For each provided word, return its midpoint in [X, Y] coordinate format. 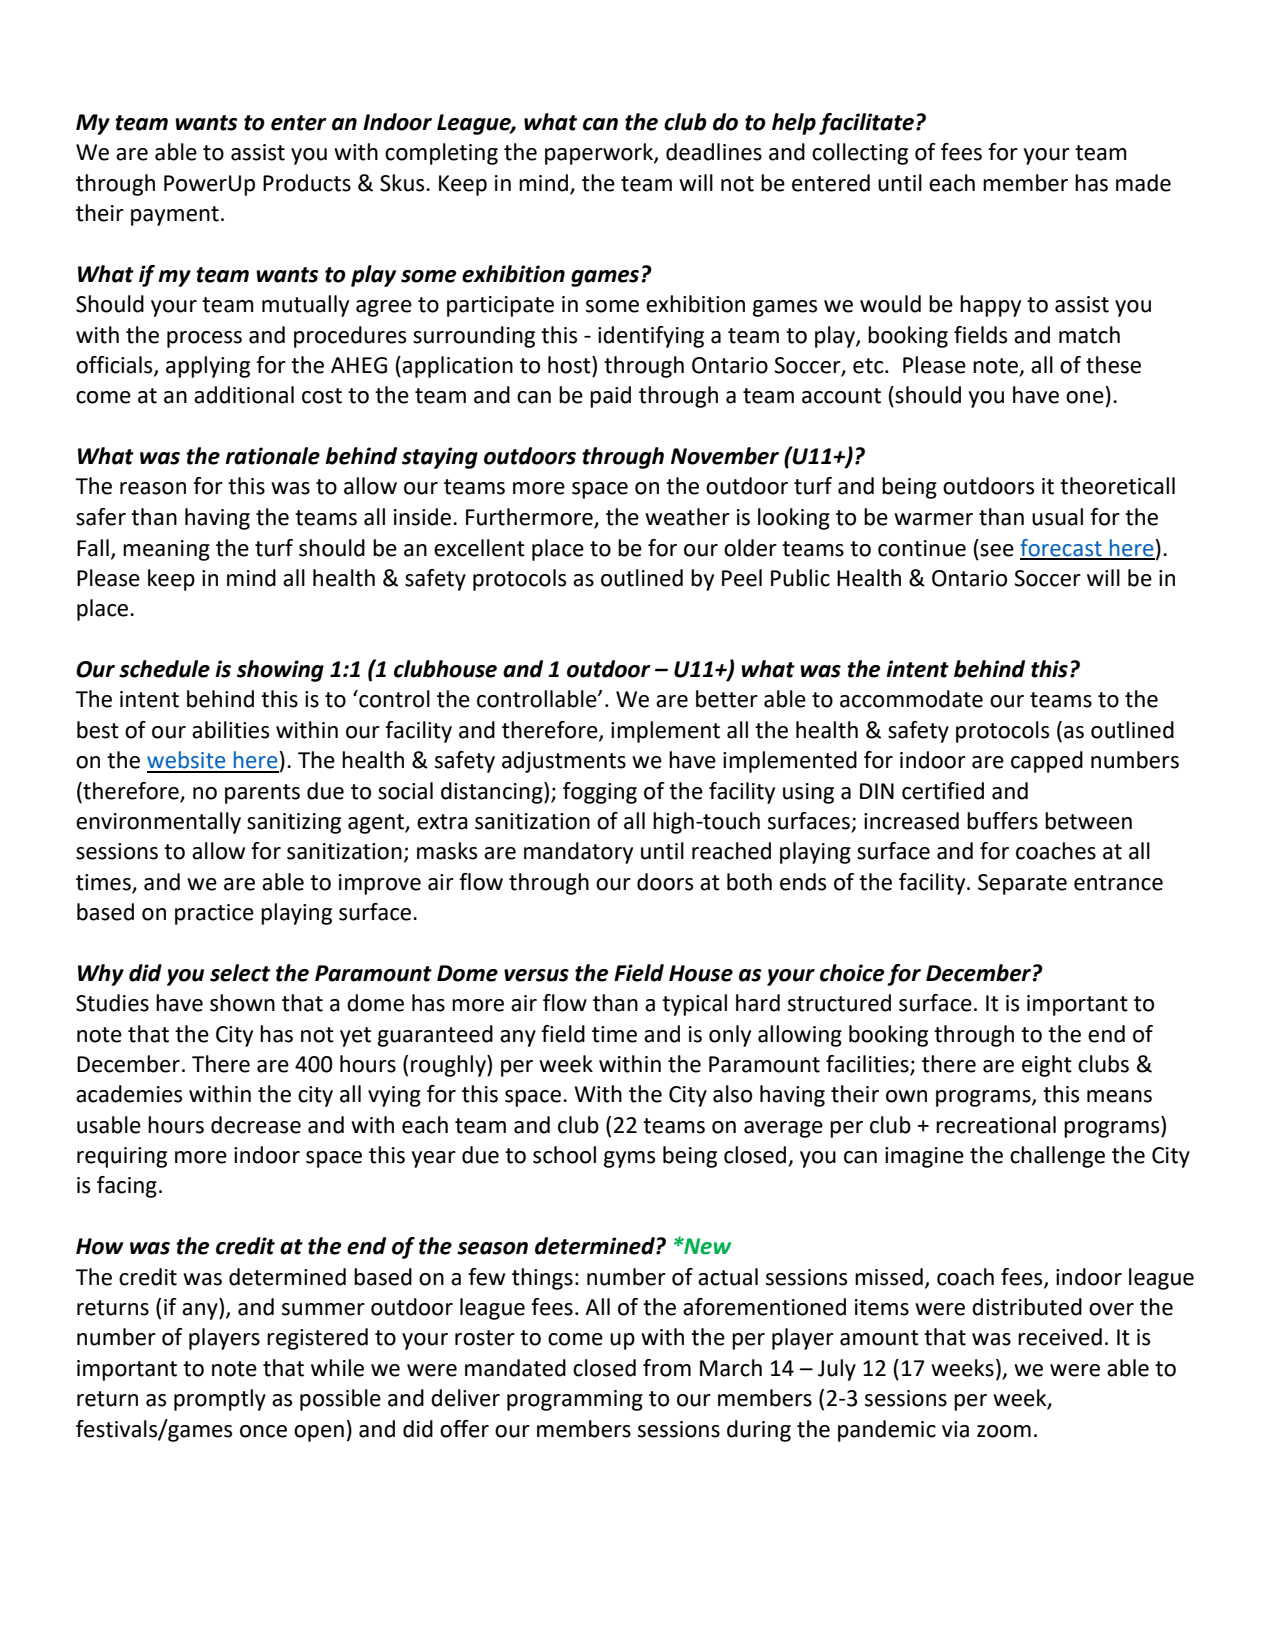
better [727, 699]
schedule [164, 669]
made [1143, 183]
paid [610, 397]
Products [307, 183]
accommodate [911, 699]
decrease [256, 1125]
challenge [1057, 1157]
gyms [629, 1159]
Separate [1022, 884]
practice [214, 914]
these [1113, 365]
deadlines [714, 152]
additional [244, 395]
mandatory [578, 853]
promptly [220, 1400]
